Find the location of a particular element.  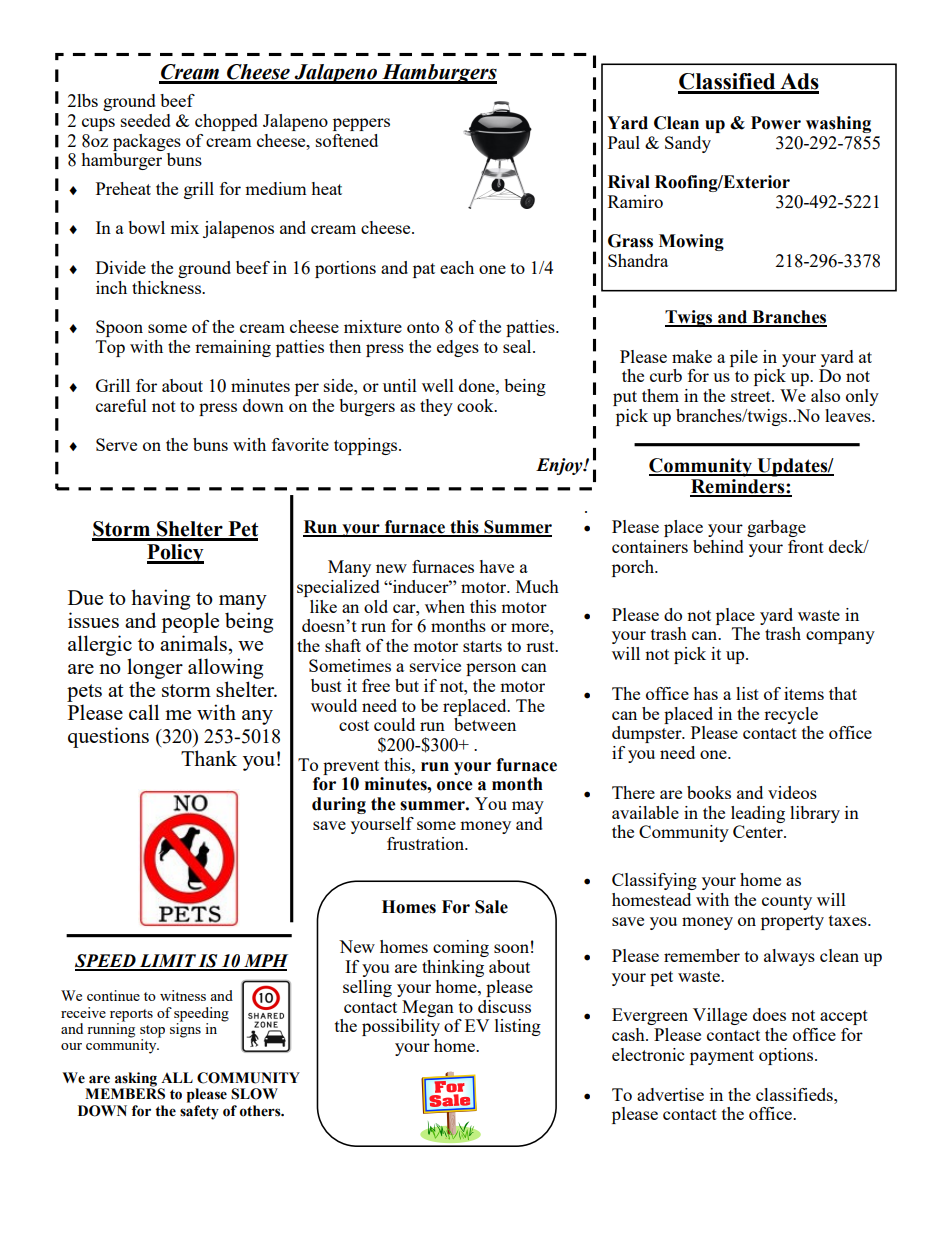

safety is located at coordinates (199, 1112).
